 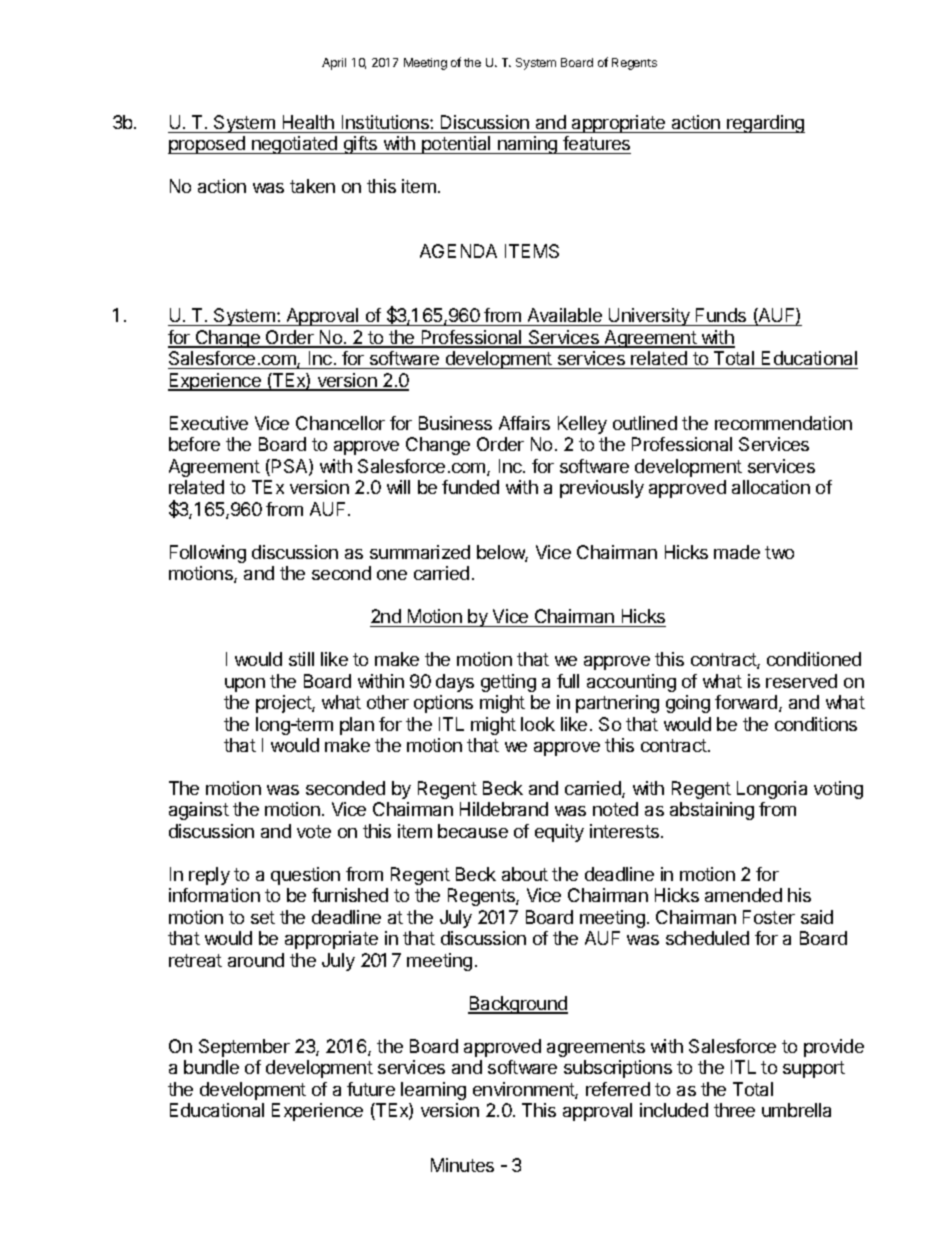 I want to click on Affairs, so click(x=524, y=423).
